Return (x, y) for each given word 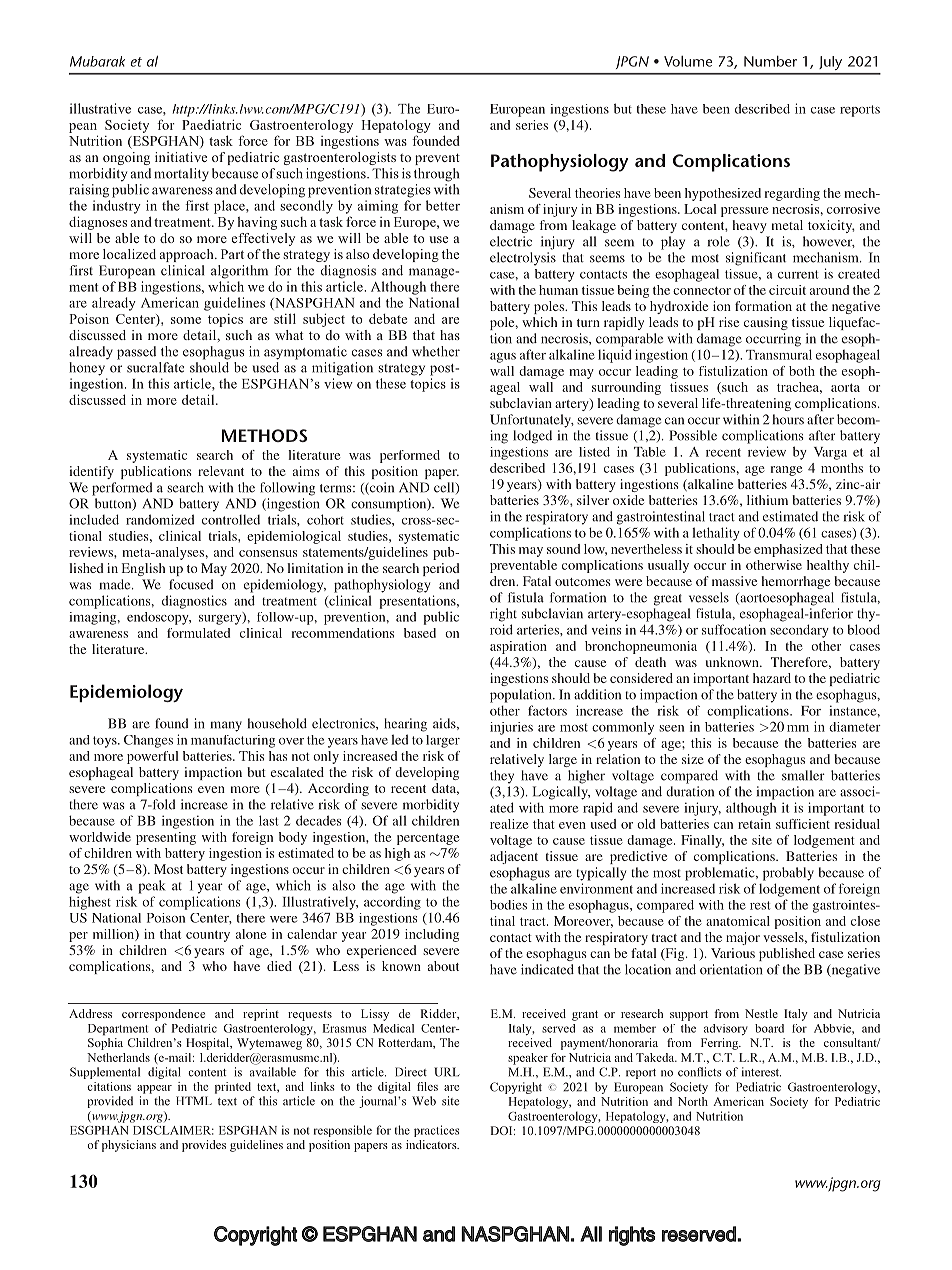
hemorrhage (796, 582)
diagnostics (194, 602)
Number (770, 61)
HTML (194, 1100)
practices (436, 1131)
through (436, 175)
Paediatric (211, 124)
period (441, 569)
